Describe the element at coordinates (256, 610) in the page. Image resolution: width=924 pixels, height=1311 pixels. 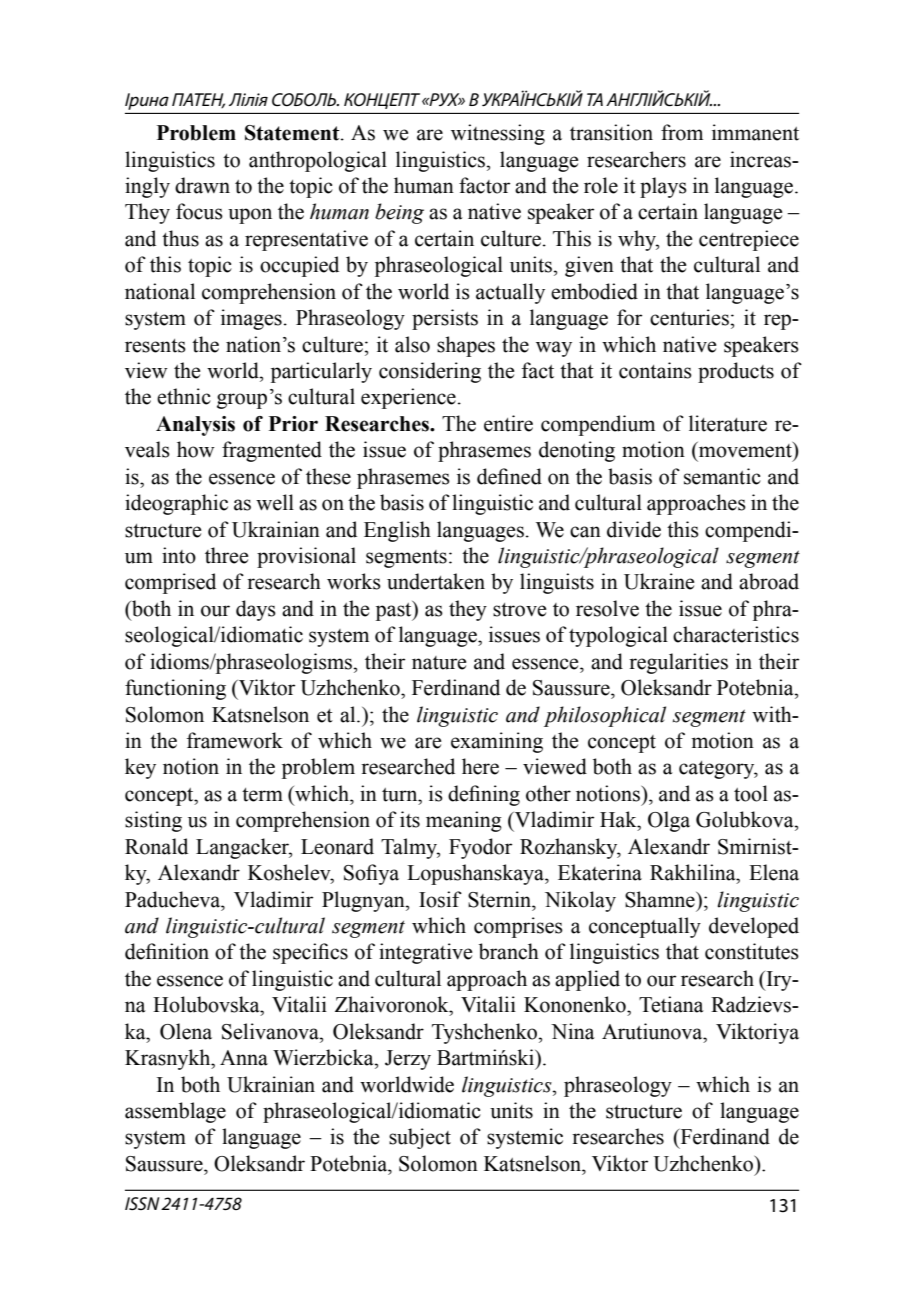
I see `days` at that location.
